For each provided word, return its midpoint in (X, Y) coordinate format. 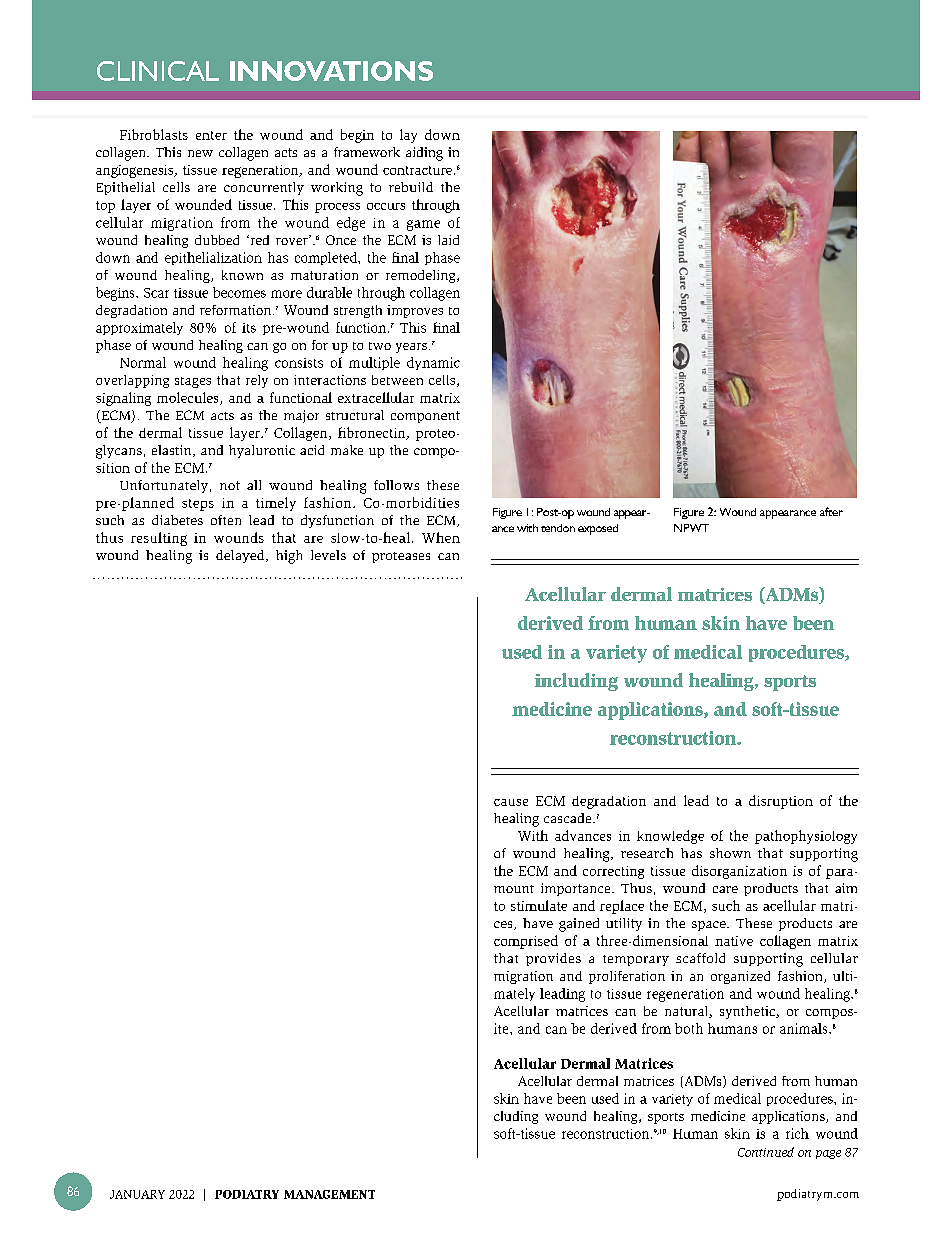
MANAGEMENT (329, 1194)
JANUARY (137, 1194)
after (831, 511)
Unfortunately (164, 486)
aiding (424, 154)
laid (448, 240)
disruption (781, 802)
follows (396, 485)
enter (211, 135)
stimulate (539, 905)
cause (511, 802)
